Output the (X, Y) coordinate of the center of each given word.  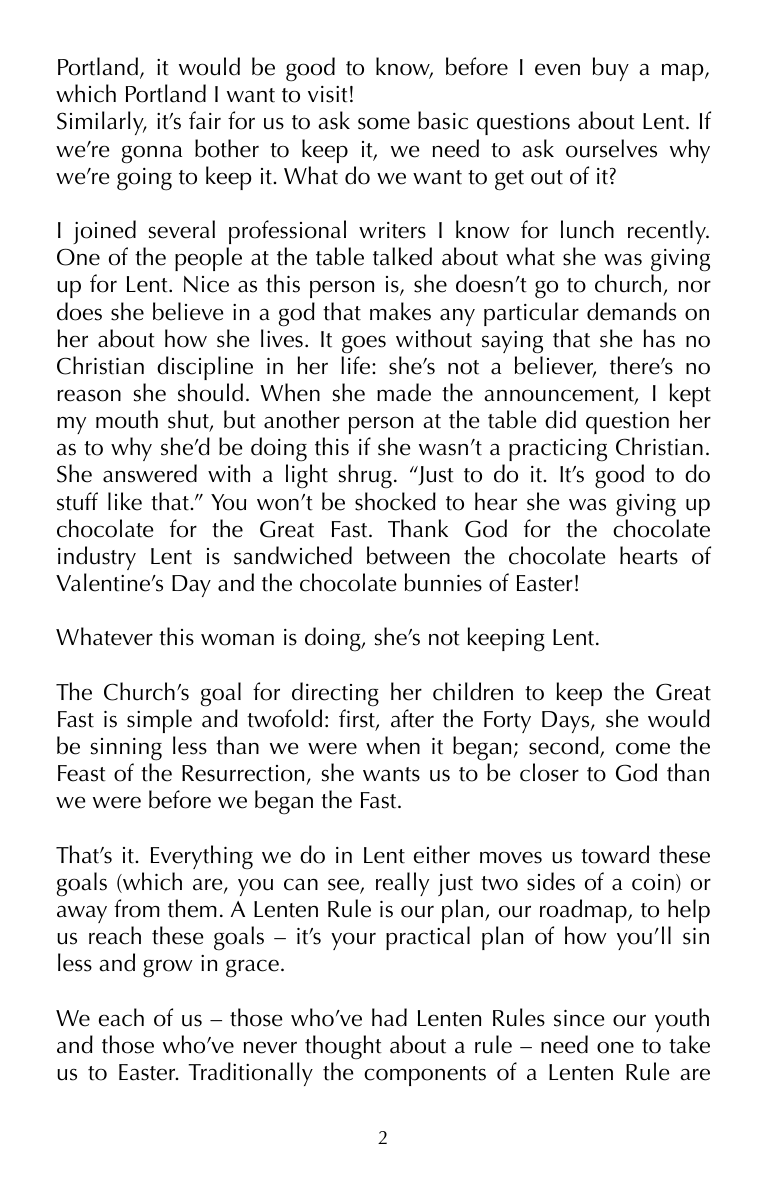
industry (97, 558)
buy (611, 69)
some (384, 123)
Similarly (101, 123)
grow (168, 968)
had (389, 1017)
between (408, 555)
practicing (558, 450)
